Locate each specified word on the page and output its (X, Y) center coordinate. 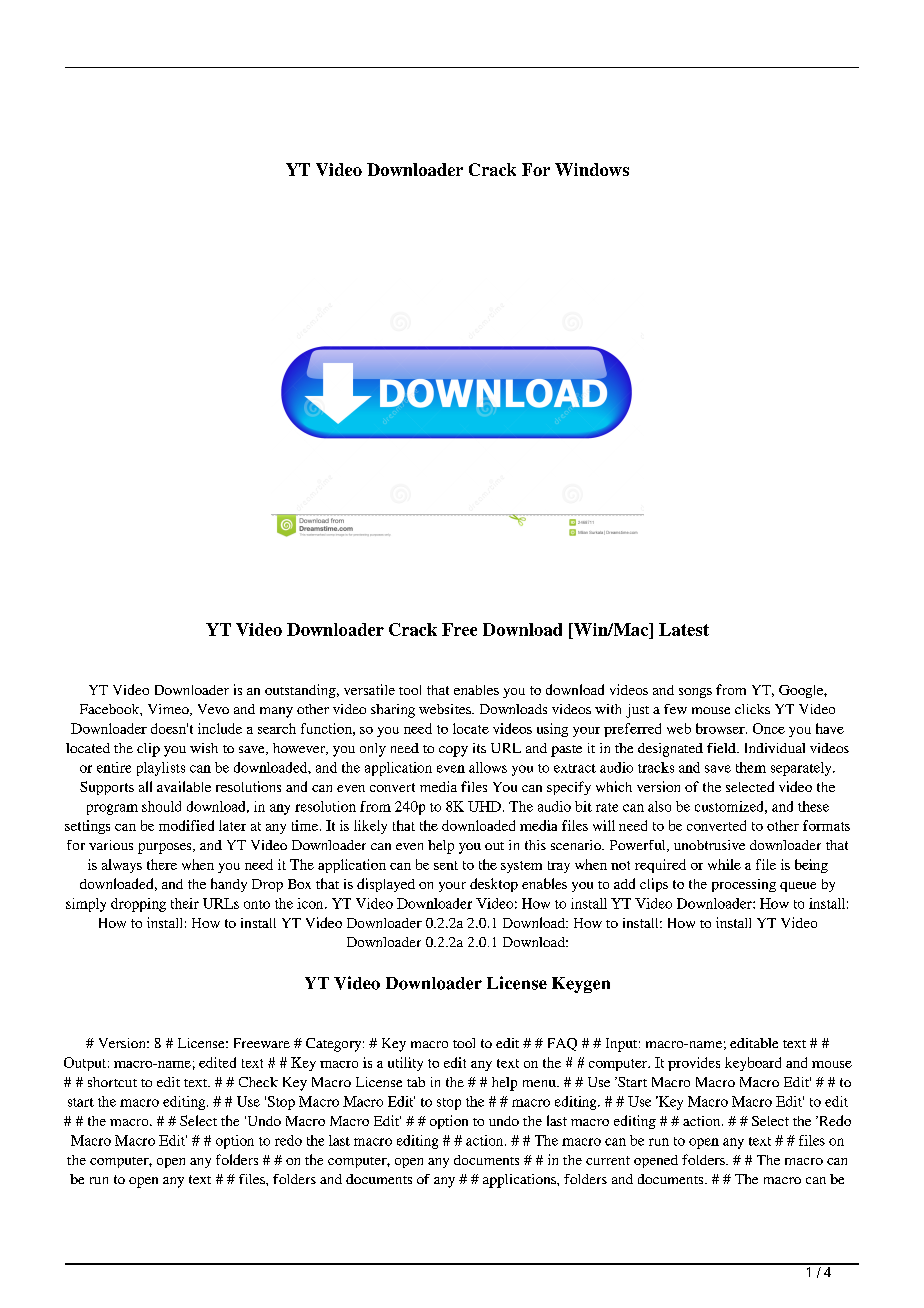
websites (446, 709)
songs (695, 693)
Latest (684, 629)
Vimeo (169, 710)
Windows (592, 169)
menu (540, 1083)
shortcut (112, 1082)
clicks (752, 709)
